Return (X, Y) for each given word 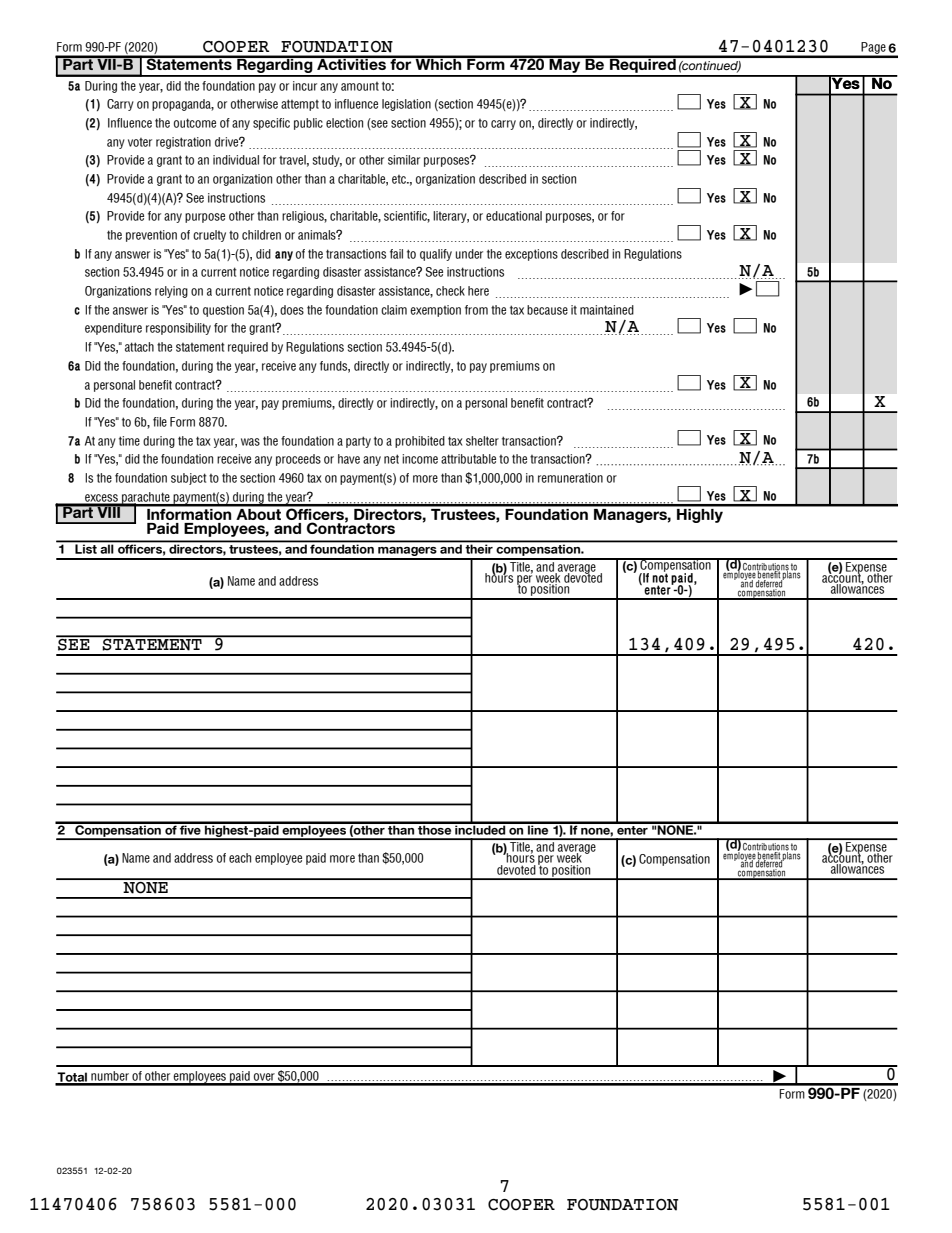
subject (189, 479)
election (344, 123)
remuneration (570, 478)
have (349, 459)
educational (514, 216)
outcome (195, 123)
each (240, 858)
